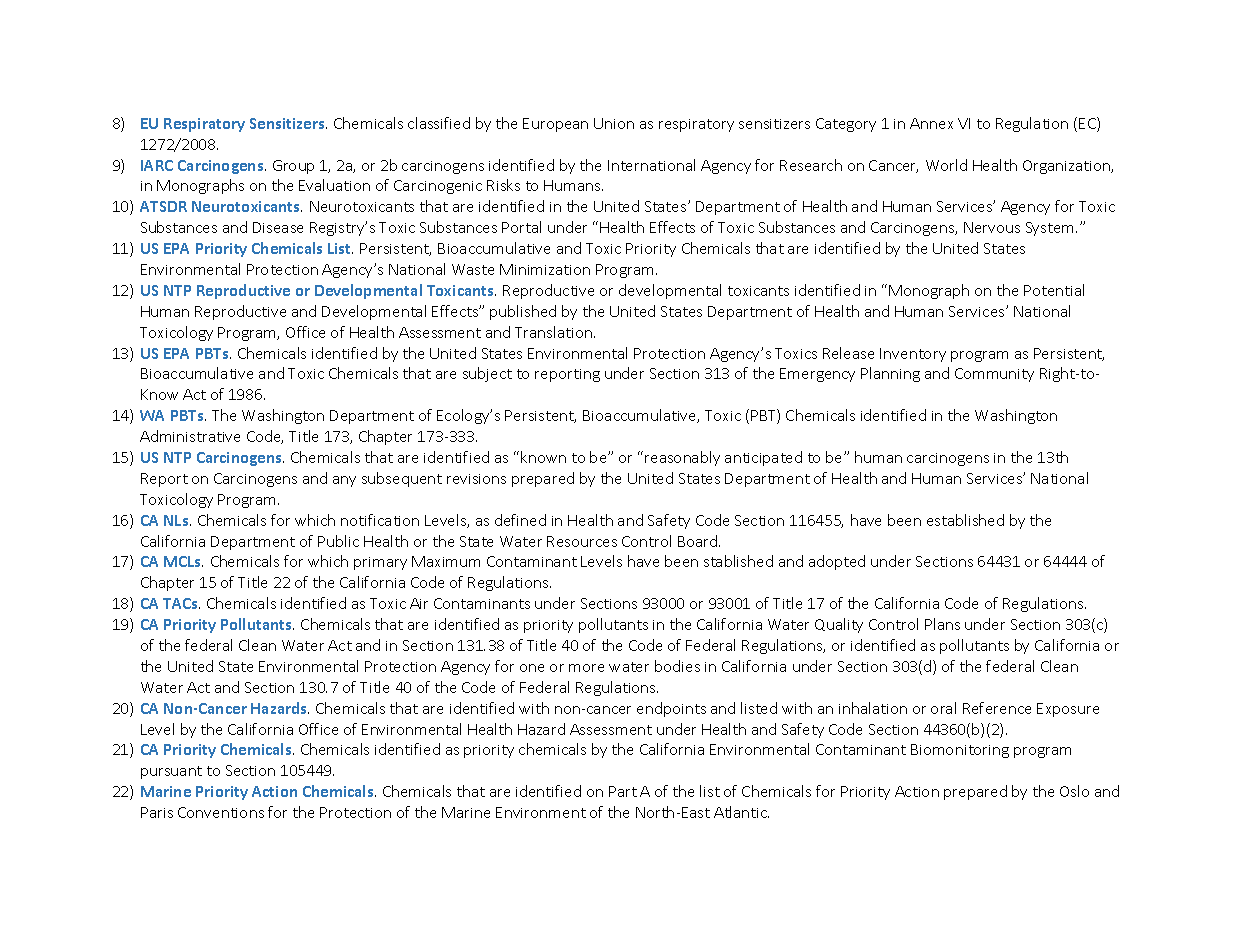  What do you see at coordinates (582, 541) in the screenshot?
I see `Resources` at bounding box center [582, 541].
